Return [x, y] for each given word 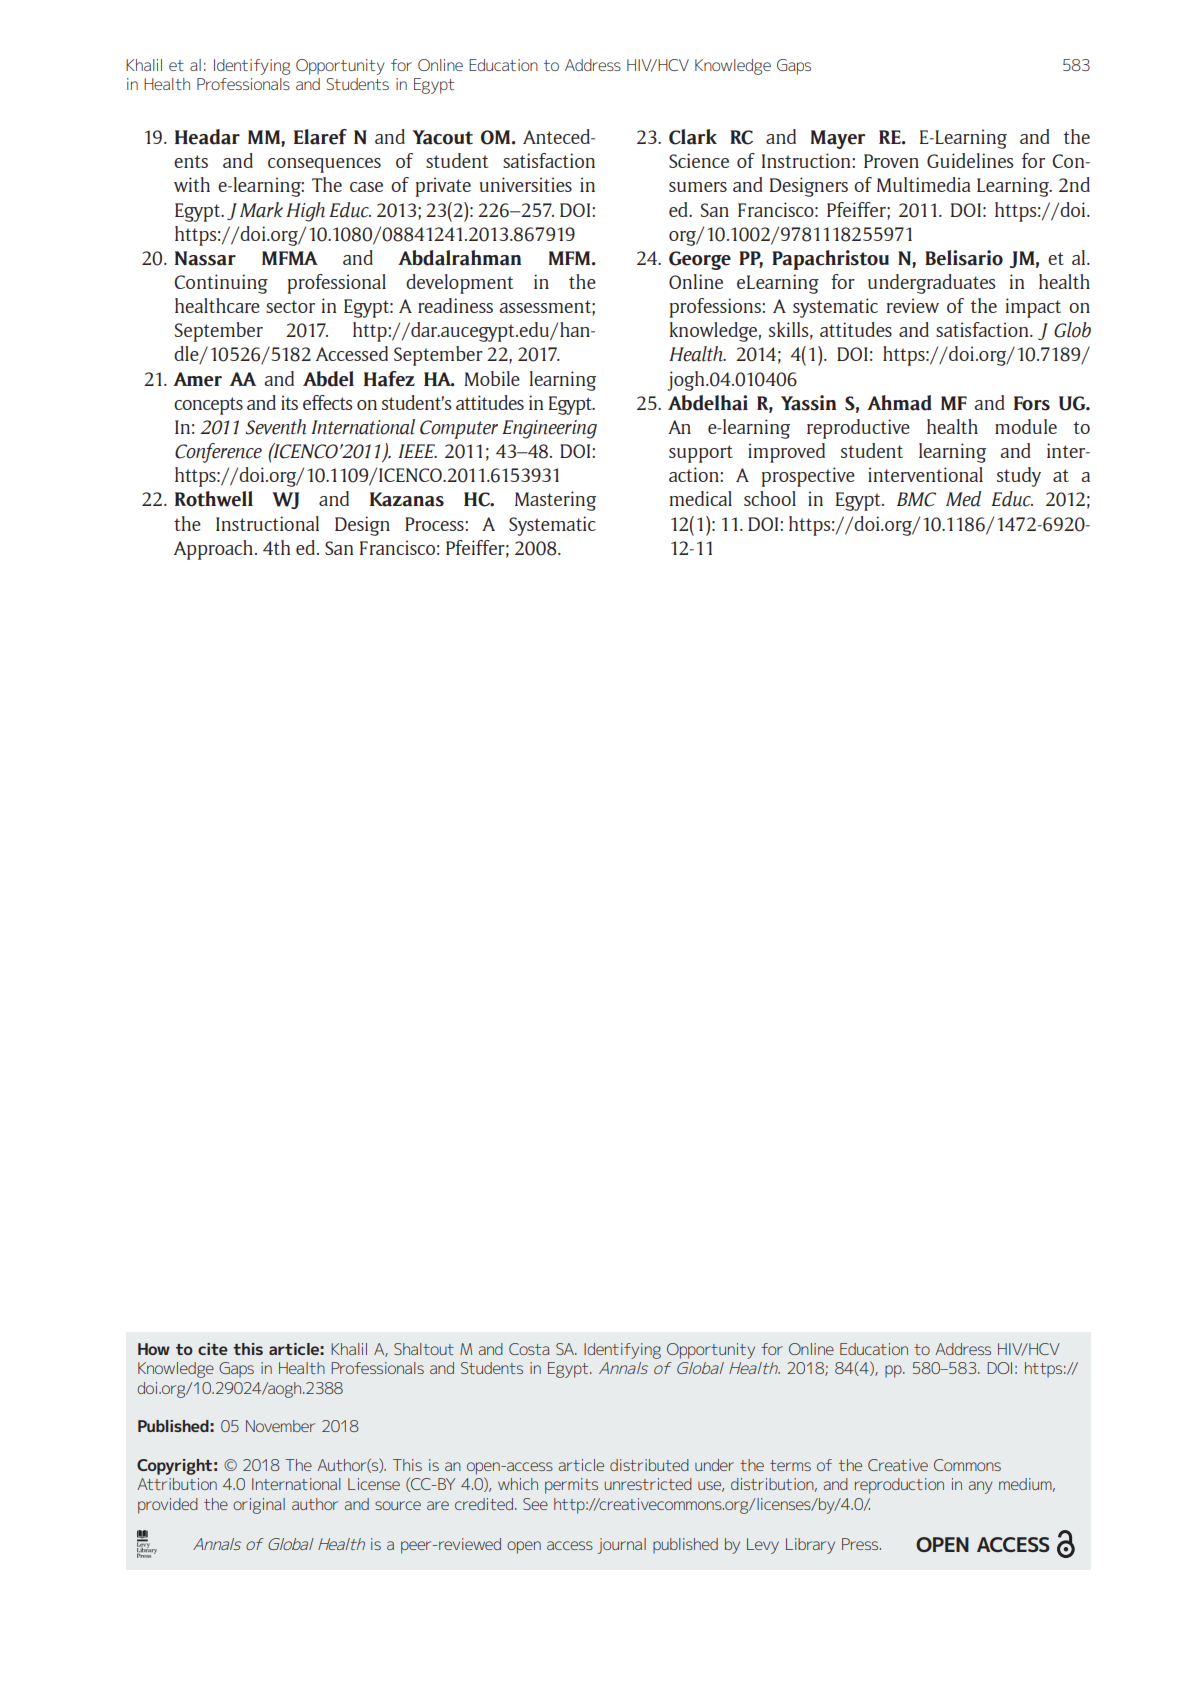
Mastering [555, 501]
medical [701, 498]
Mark [261, 210]
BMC [916, 499]
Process [435, 524]
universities [526, 184]
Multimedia [924, 184]
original [259, 1506]
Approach [213, 550]
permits [571, 1486]
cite [213, 1349]
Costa [529, 1349]
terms [790, 1465]
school [770, 498]
